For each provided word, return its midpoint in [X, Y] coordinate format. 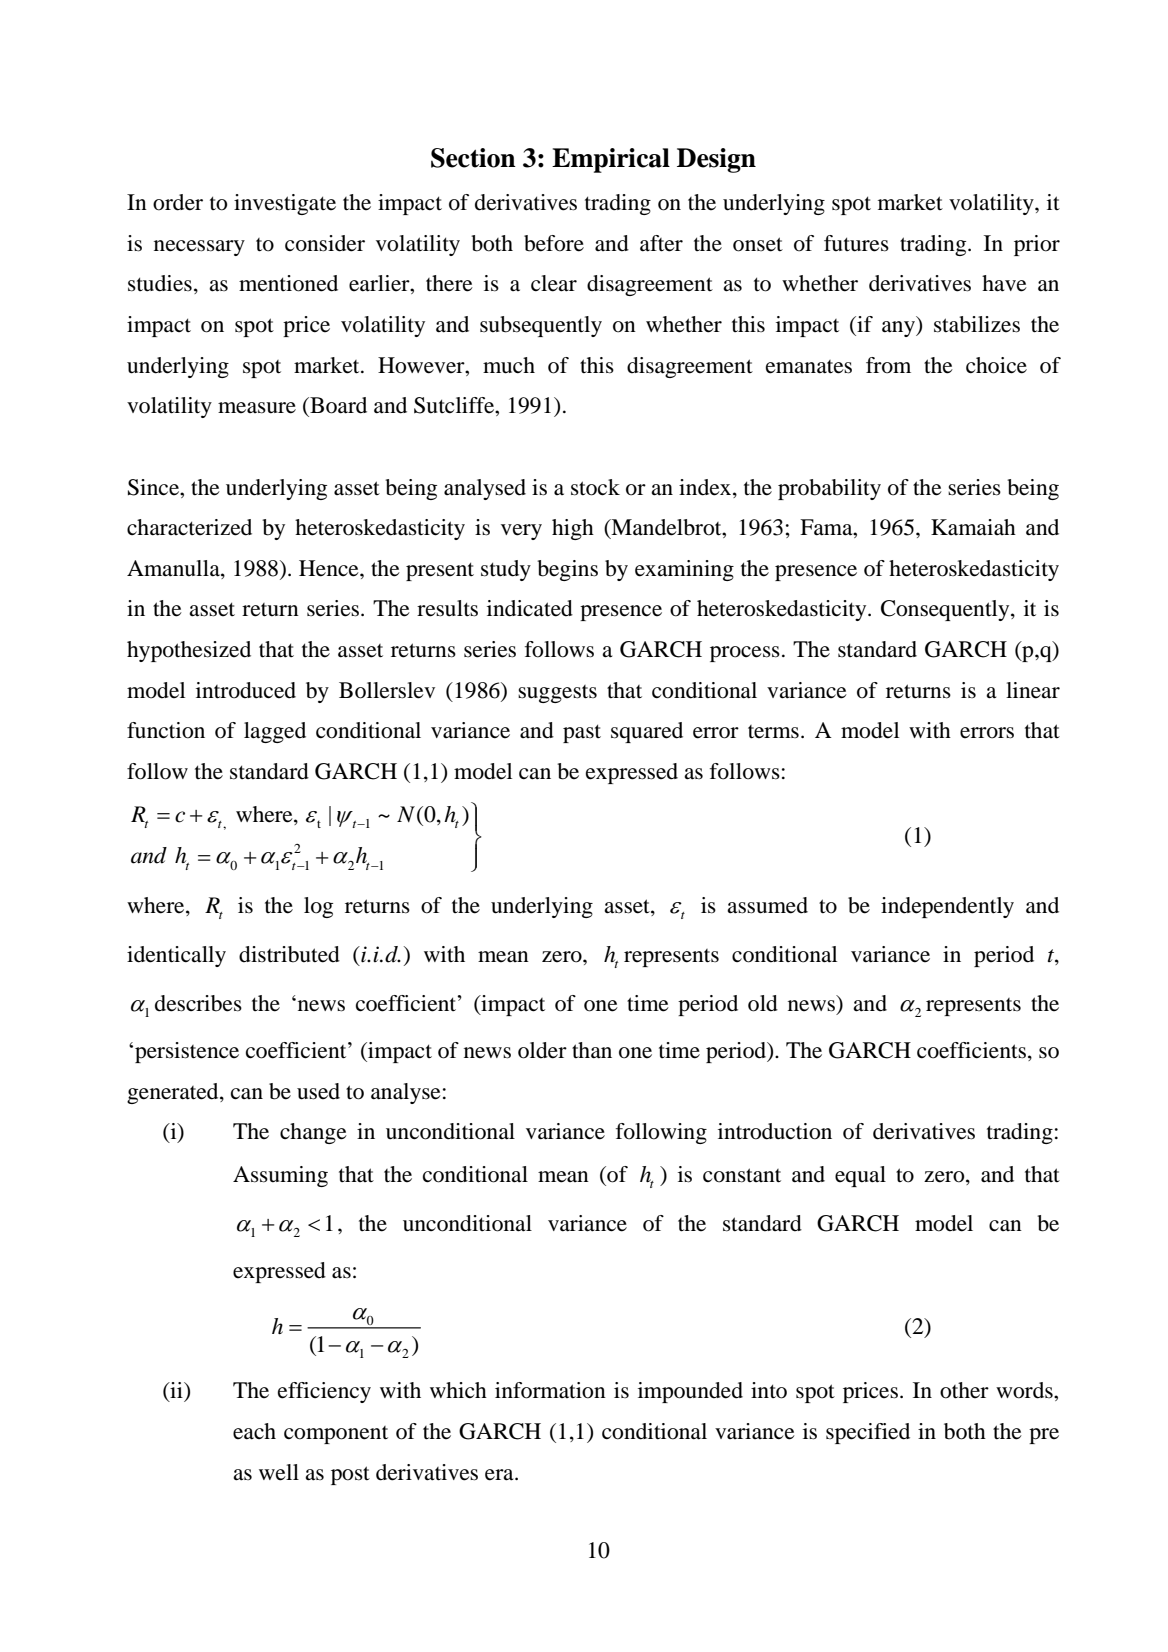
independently [947, 907]
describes [198, 1003]
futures [856, 243]
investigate [285, 204]
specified [868, 1433]
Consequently [946, 610]
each [254, 1431]
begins [567, 570]
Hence [330, 568]
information [550, 1390]
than [592, 1050]
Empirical [611, 160]
